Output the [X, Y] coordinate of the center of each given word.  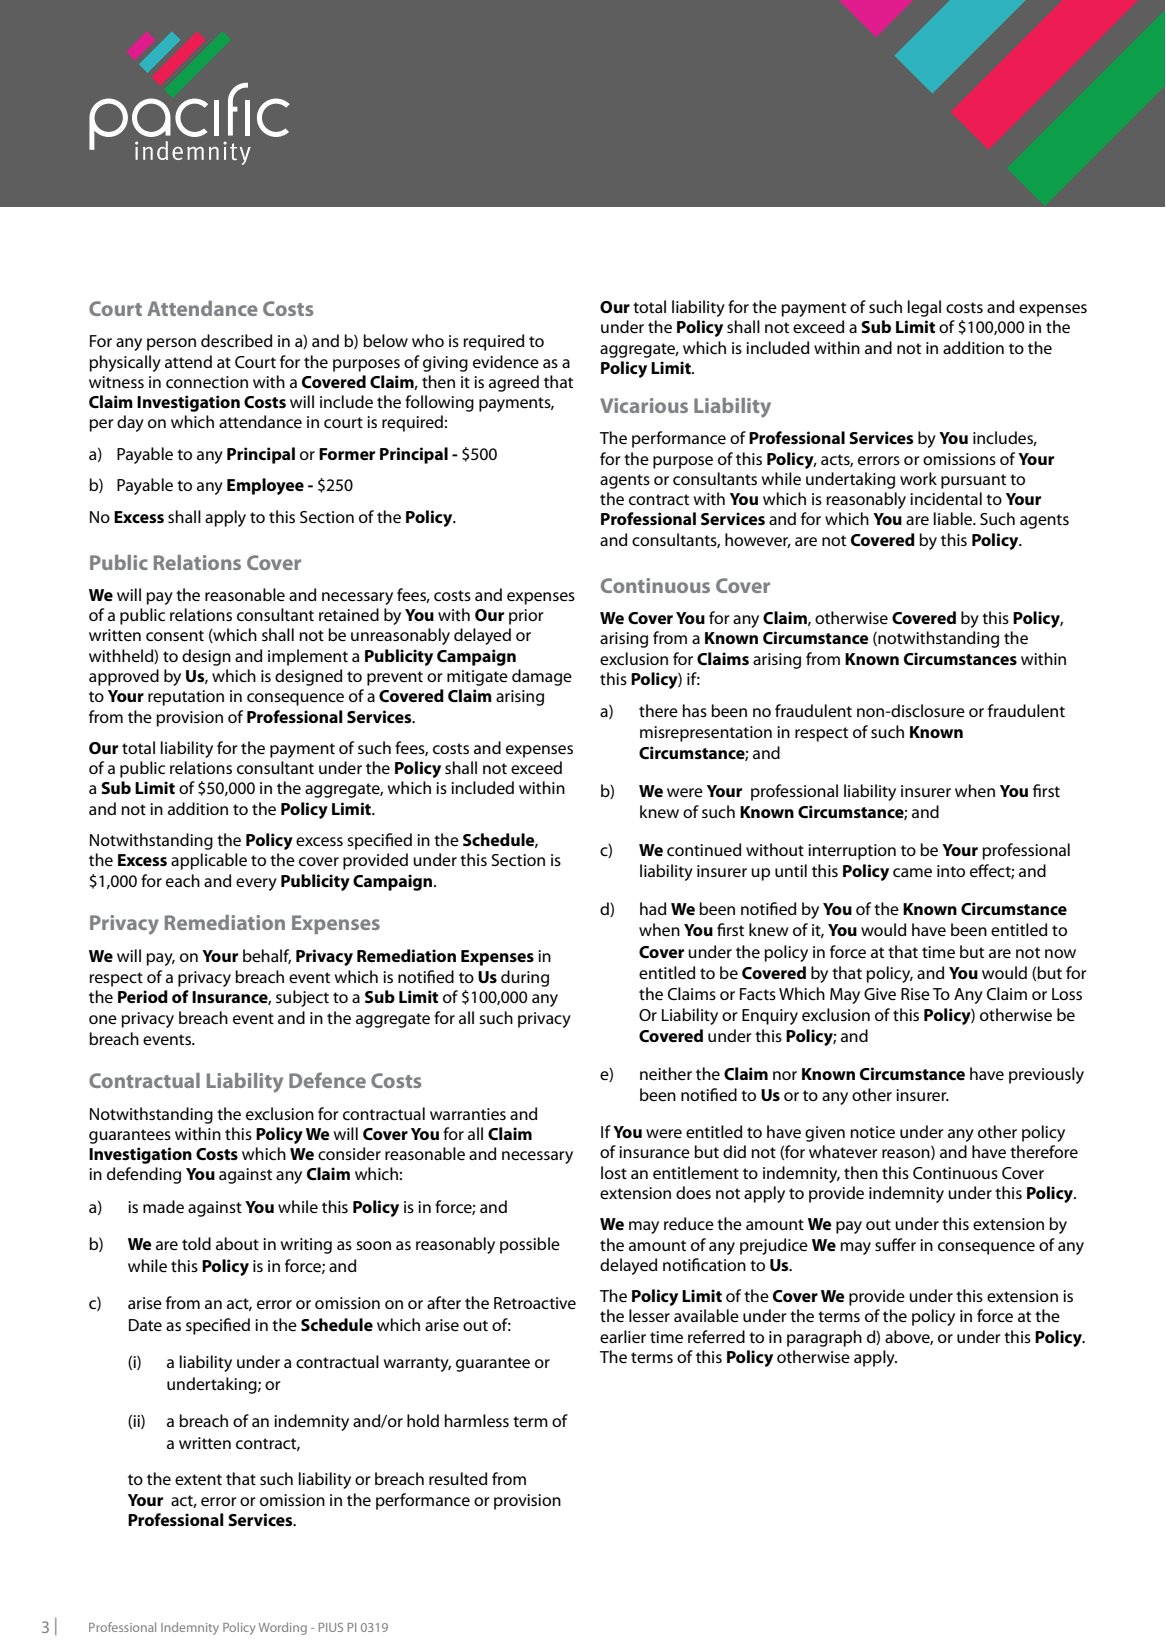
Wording [283, 1628]
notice [872, 1132]
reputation [186, 698]
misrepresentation [706, 734]
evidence [506, 361]
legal [924, 308]
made [163, 1206]
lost [614, 1172]
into [951, 871]
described [236, 340]
